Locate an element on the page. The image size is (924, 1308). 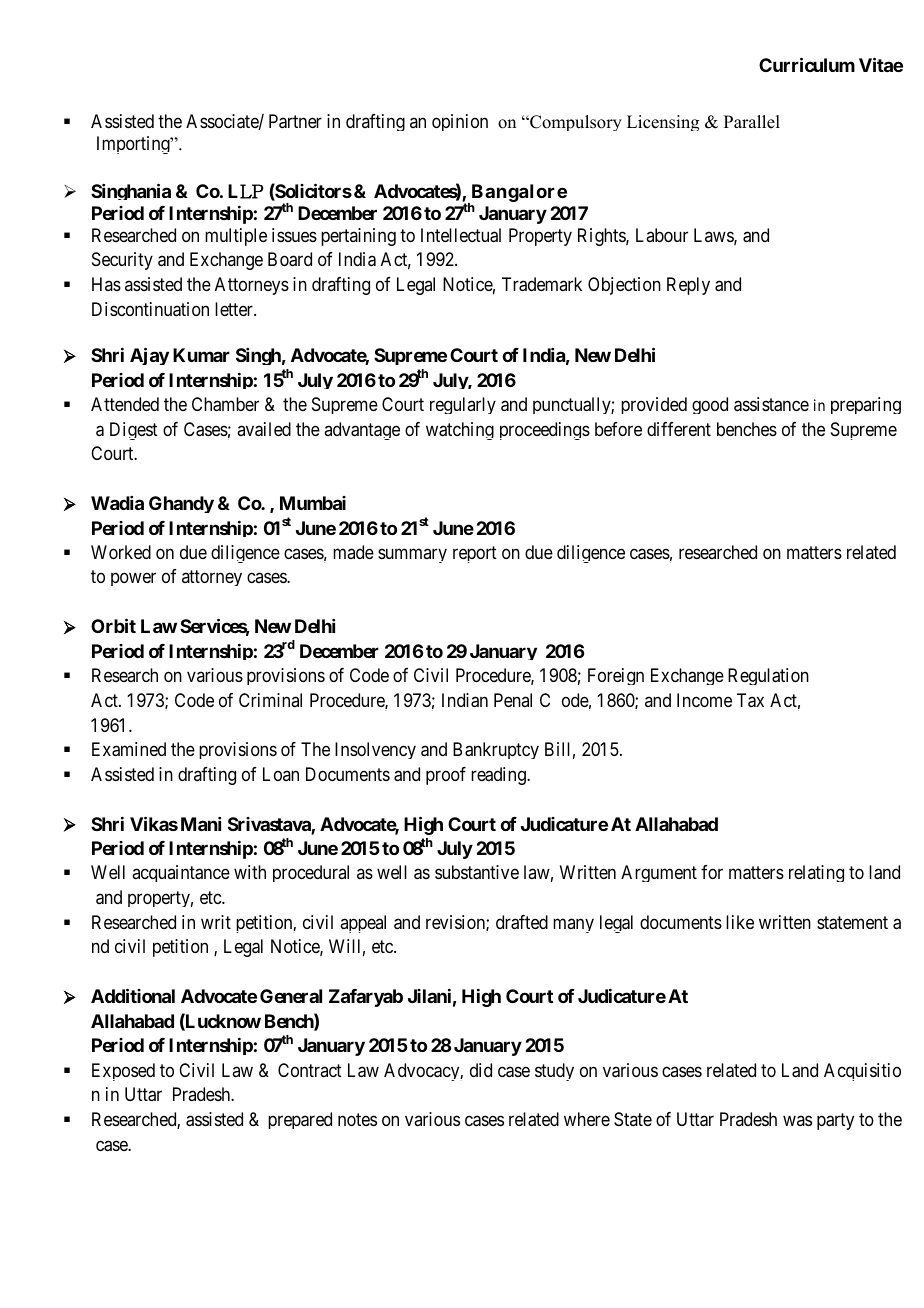
opinion is located at coordinates (460, 122).
